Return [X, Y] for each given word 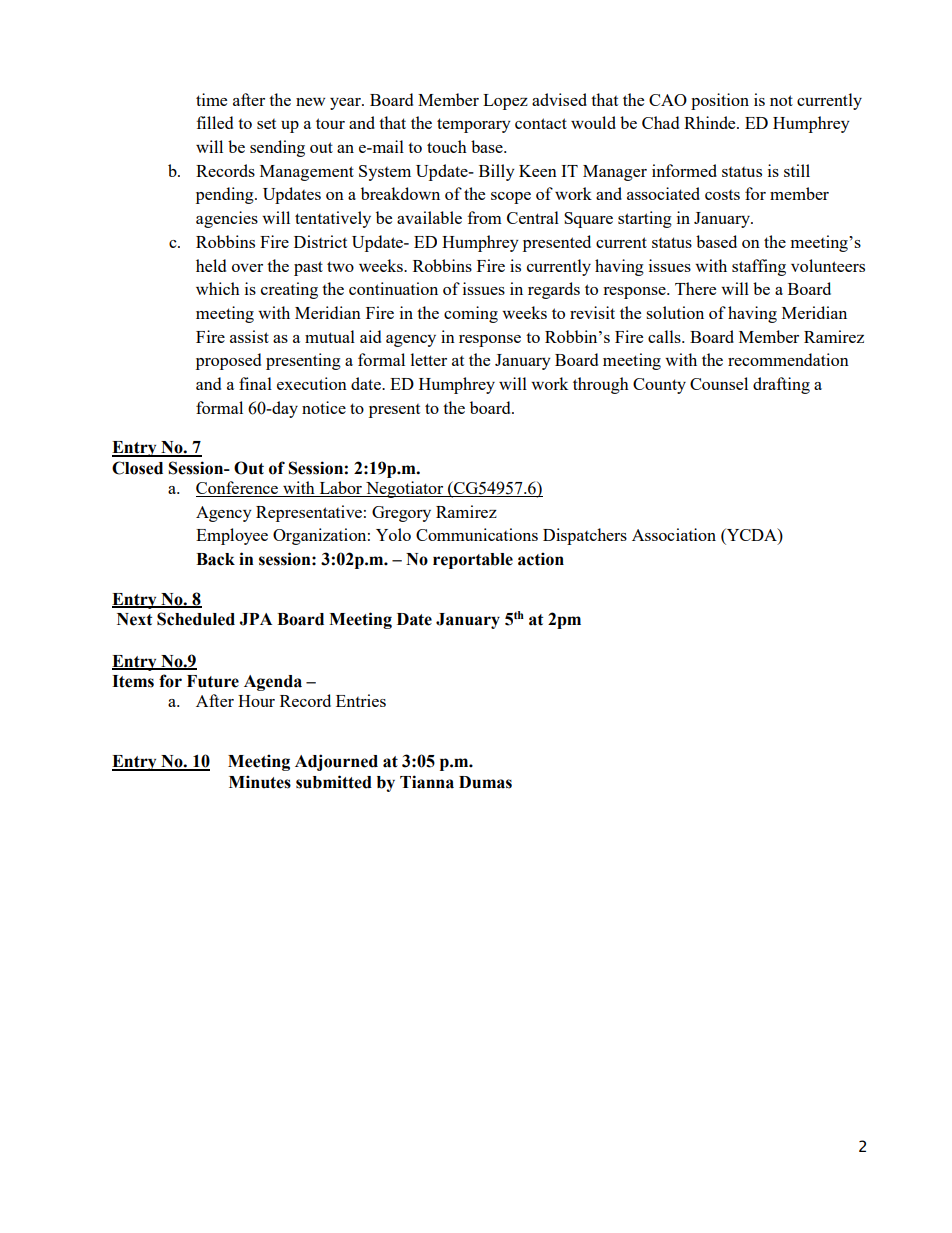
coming [471, 314]
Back [215, 559]
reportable [473, 561]
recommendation [788, 359]
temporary [474, 125]
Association [674, 534]
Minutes [260, 782]
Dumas [485, 782]
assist [249, 336]
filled [215, 122]
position [720, 101]
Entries [361, 700]
